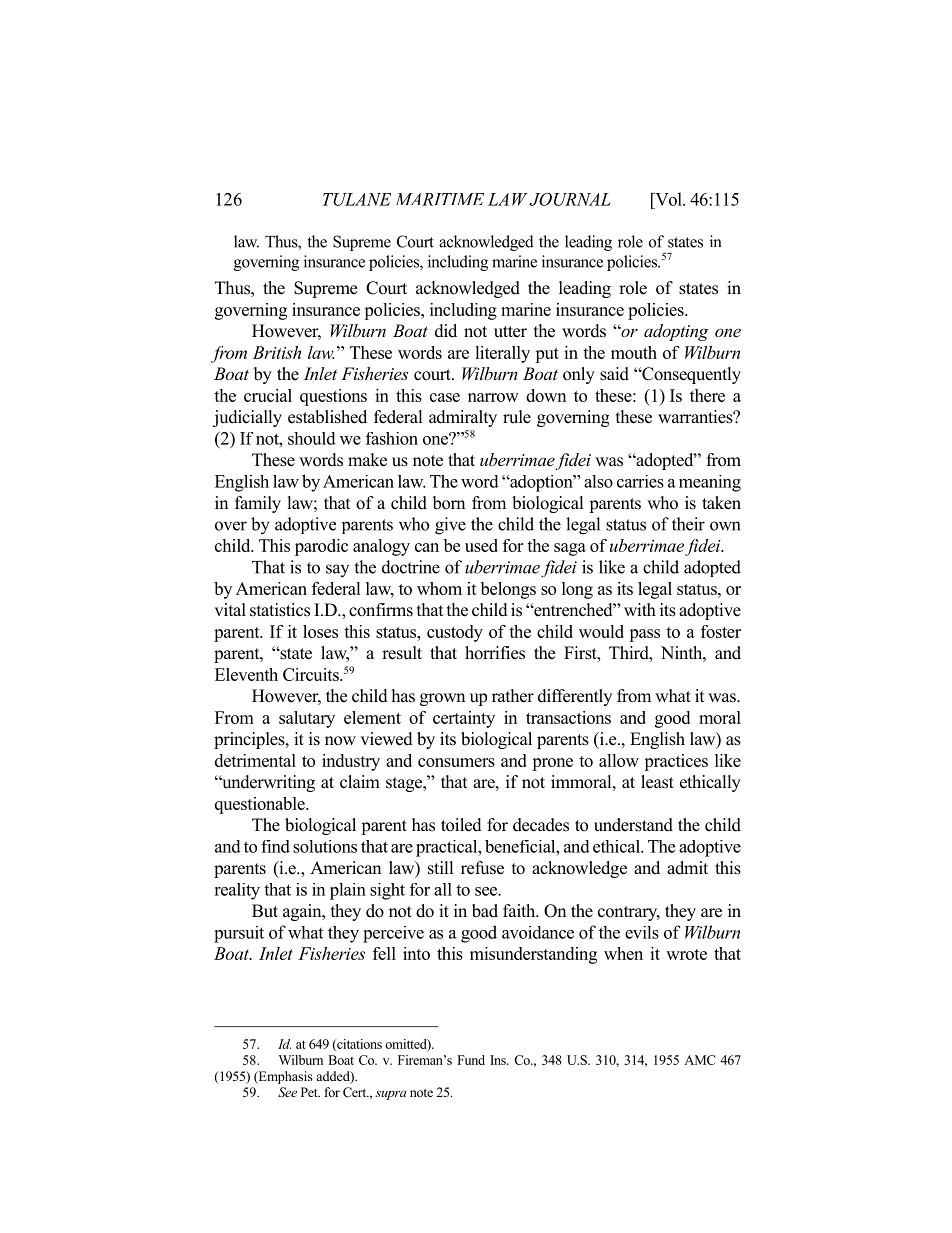  Describe the element at coordinates (485, 911) in the document. I see `bad` at that location.
